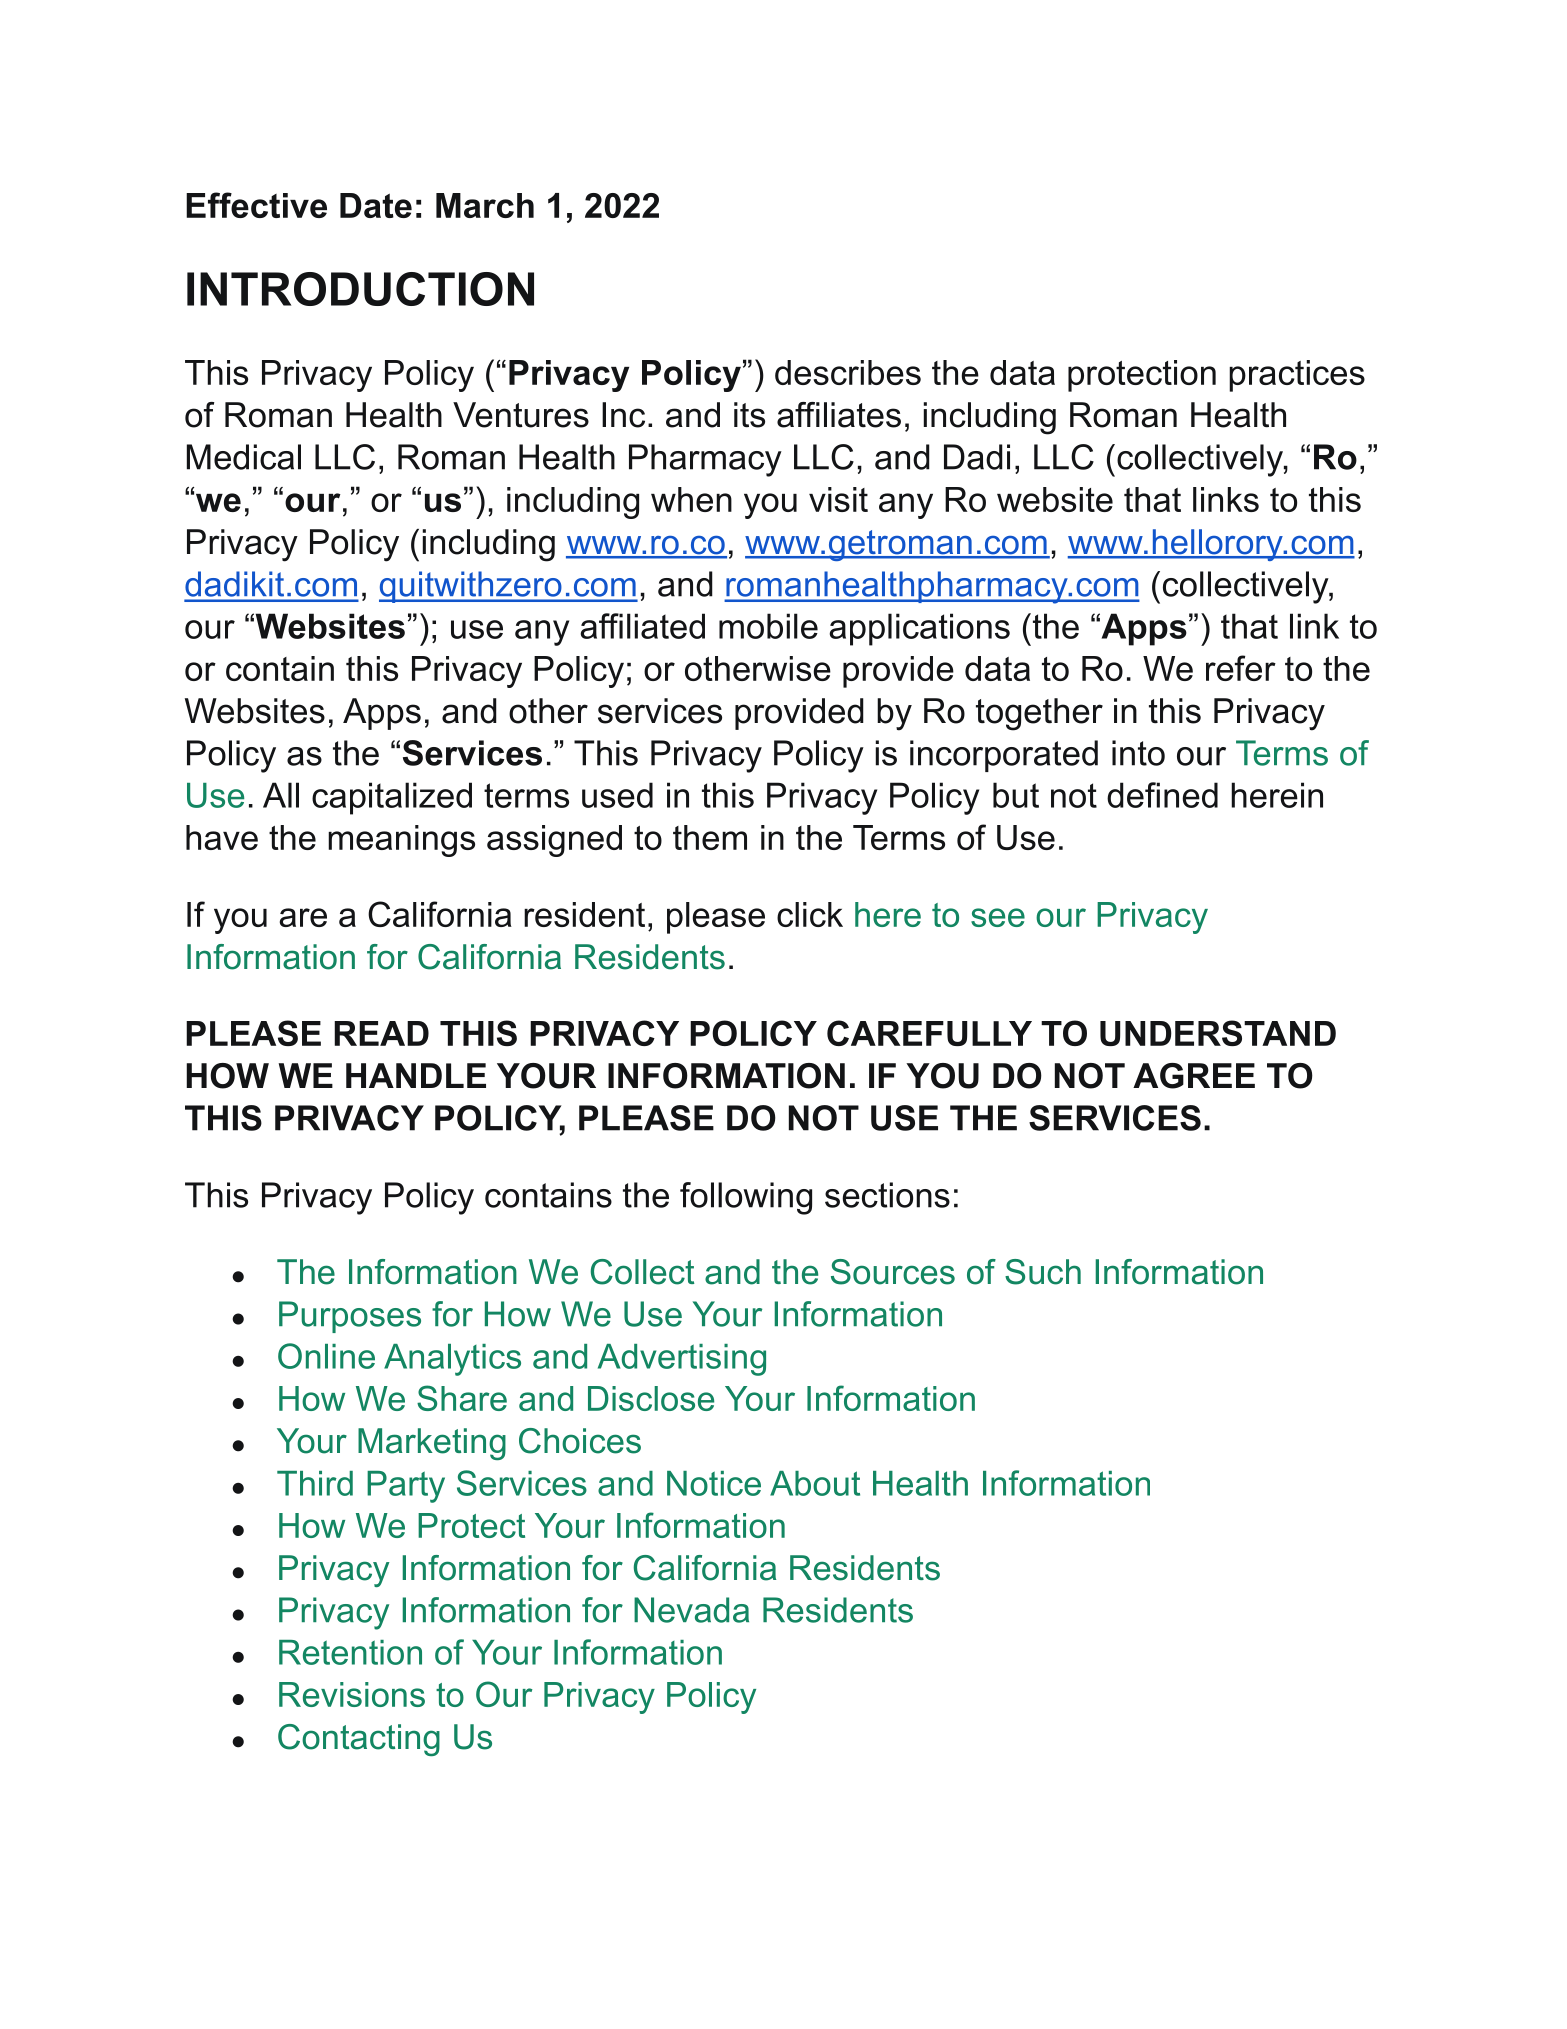 Image resolution: width=1567 pixels, height=2029 pixels. Describe the element at coordinates (1218, 1033) in the screenshot. I see `UNDERSTAND` at that location.
